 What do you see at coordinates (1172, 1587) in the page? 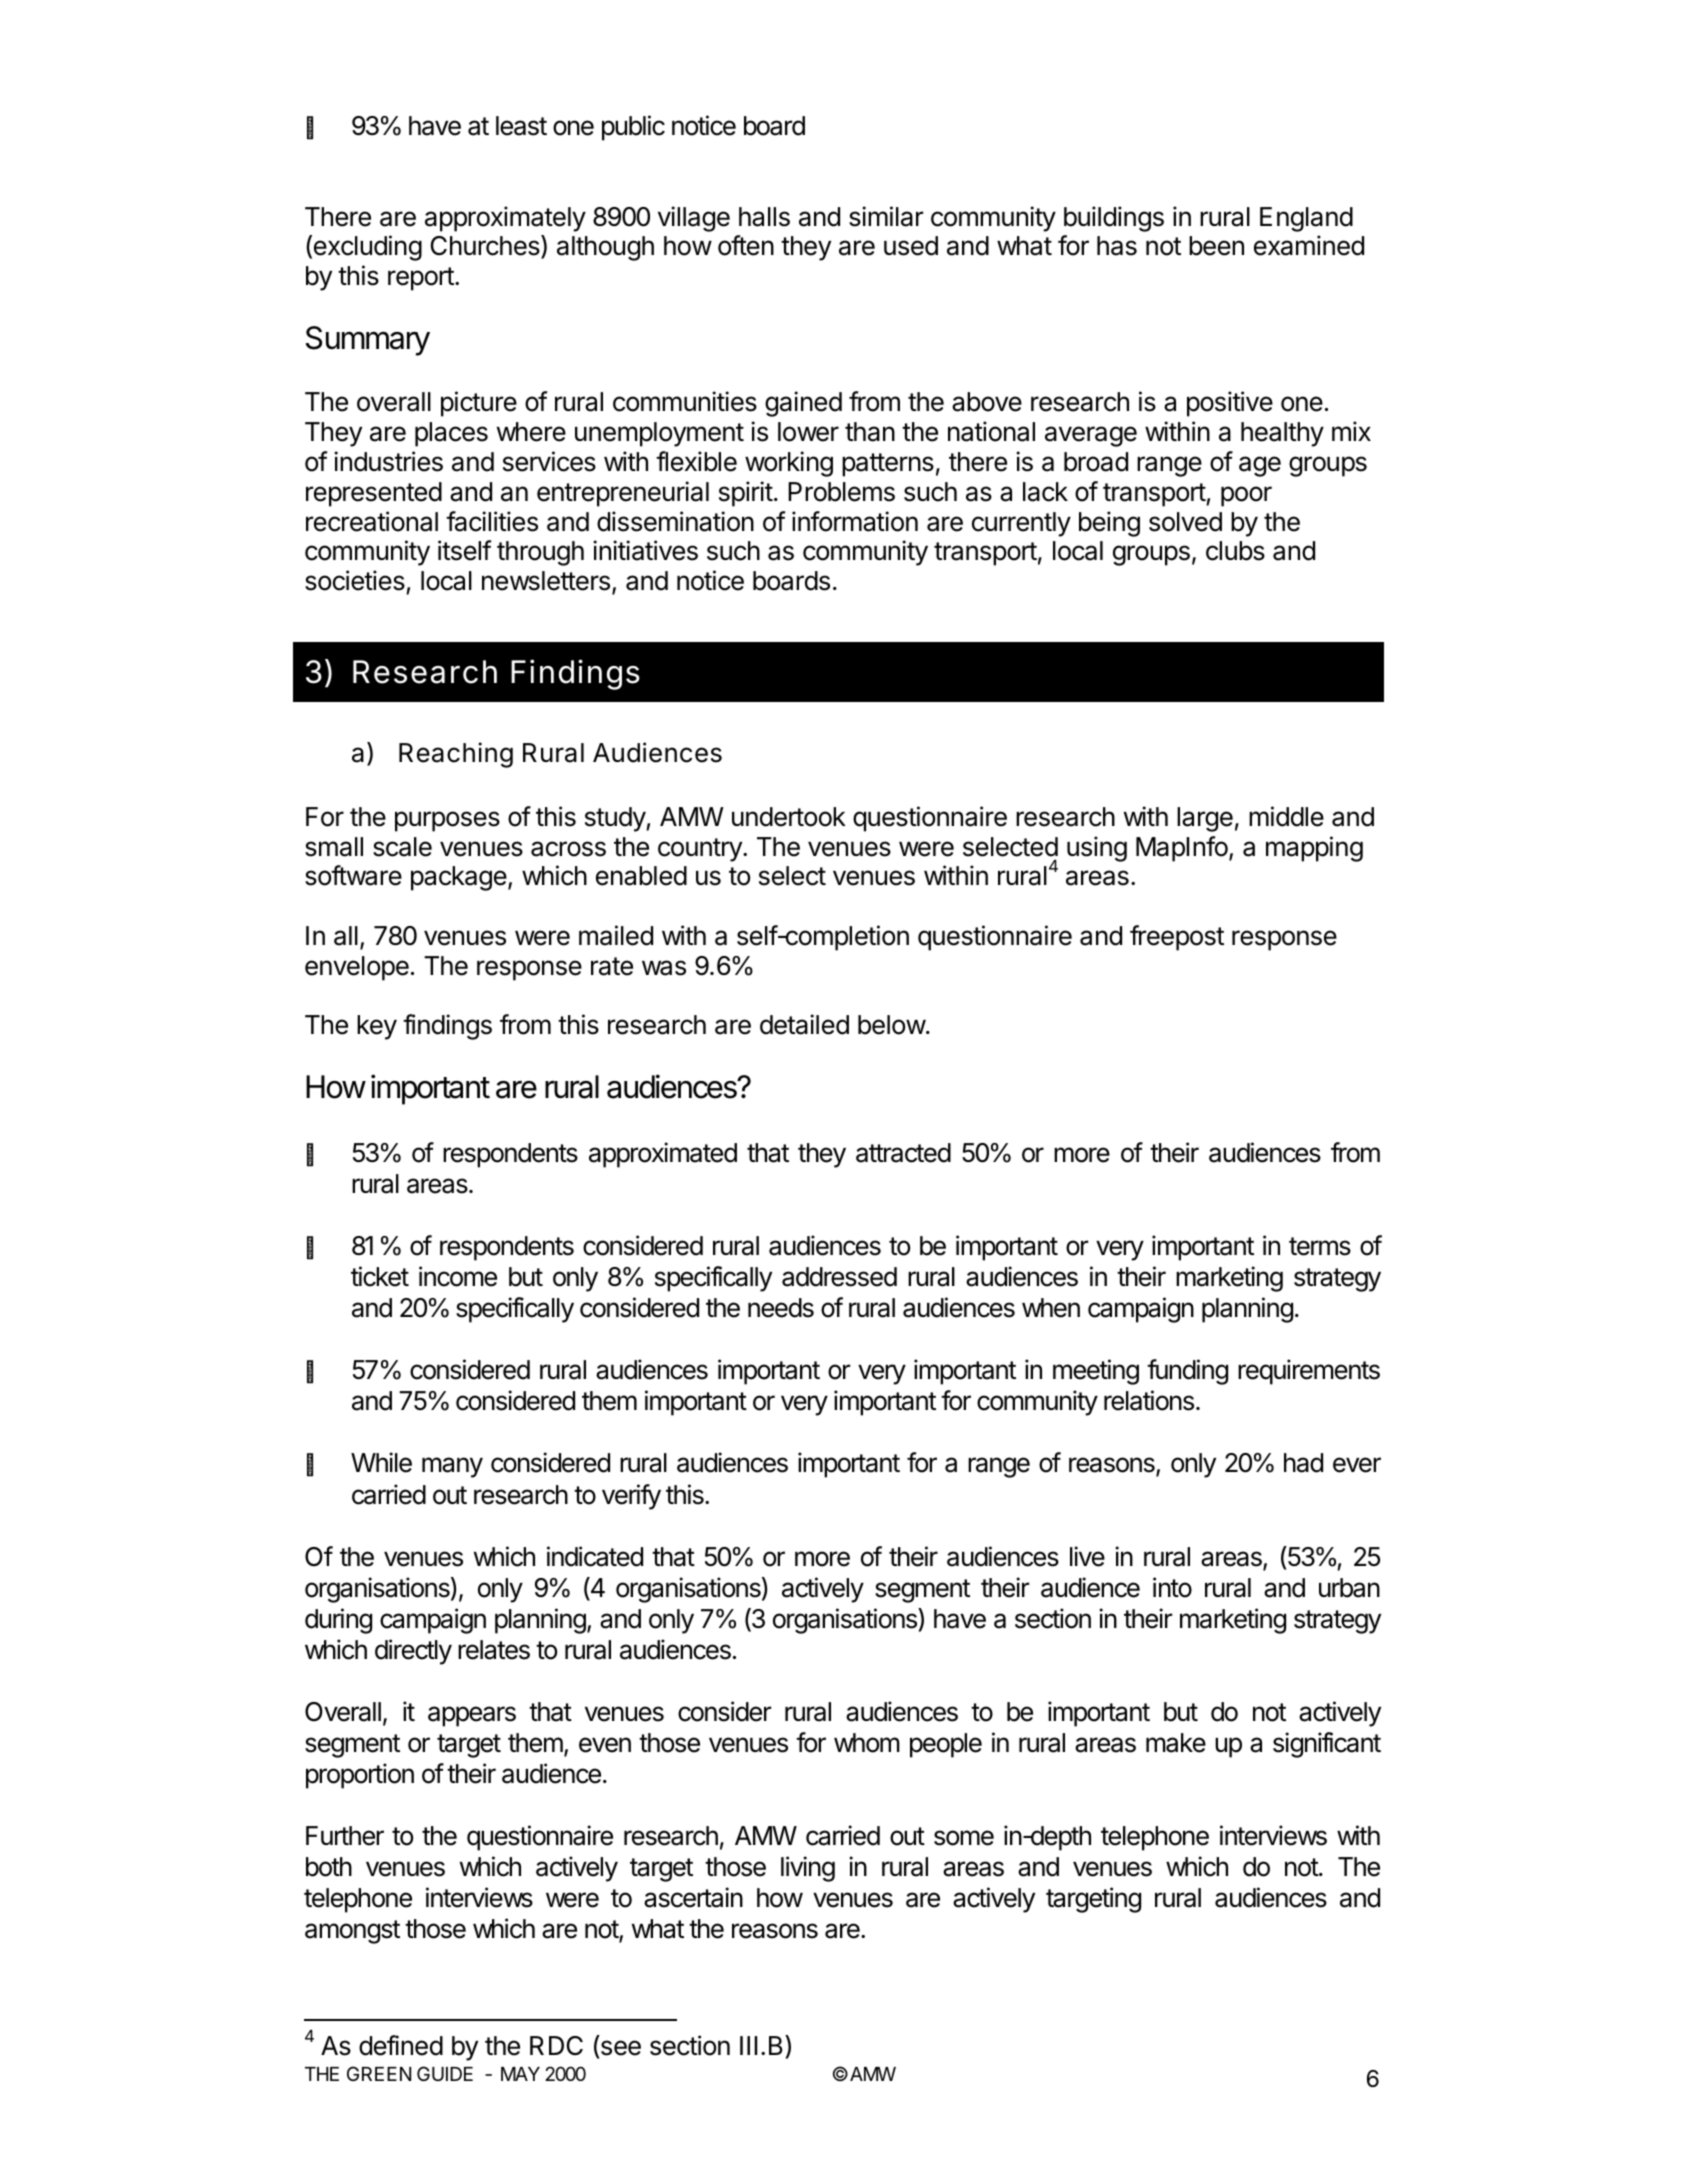
I see `into` at bounding box center [1172, 1587].
